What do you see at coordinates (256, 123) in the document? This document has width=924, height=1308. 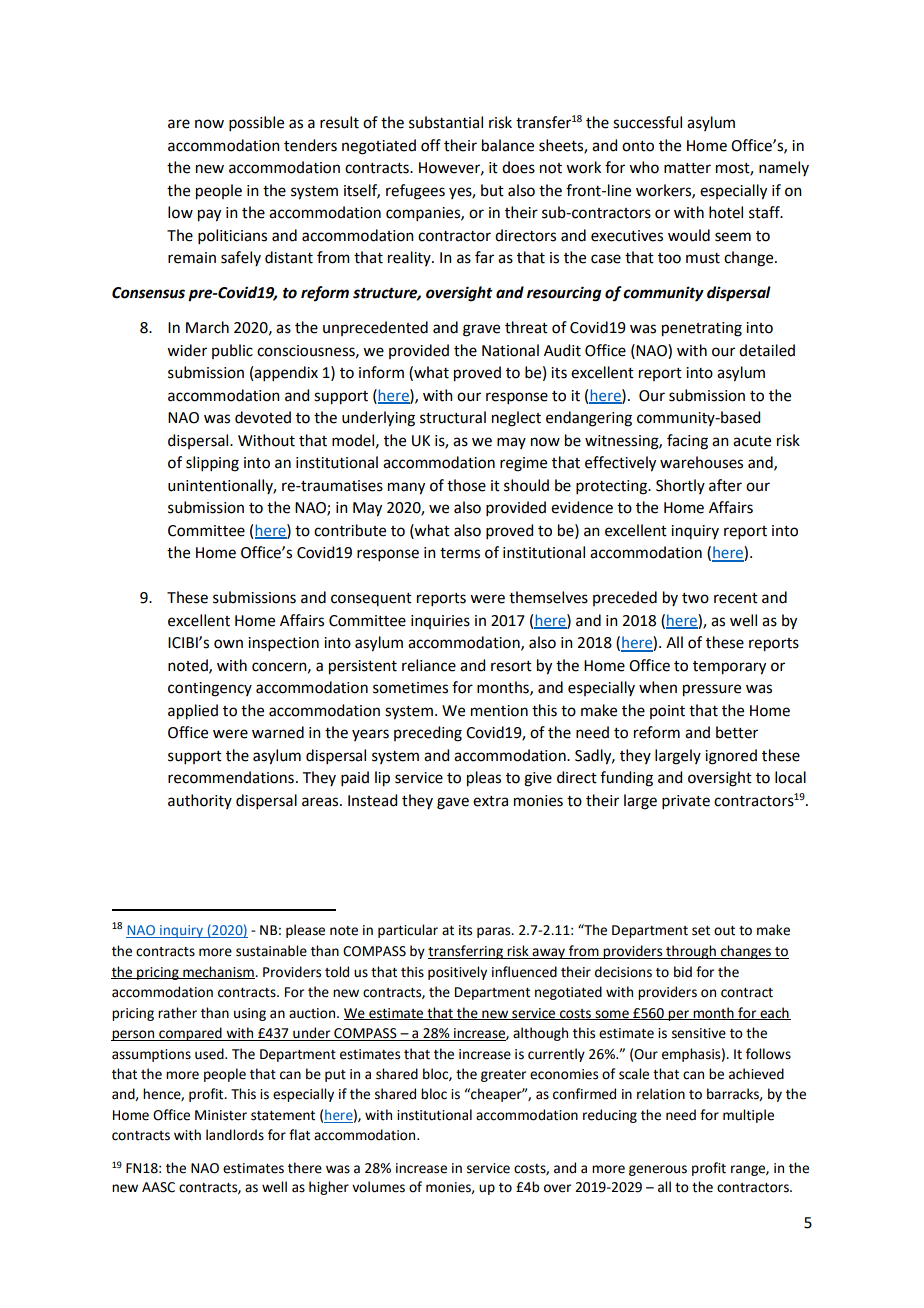 I see `possible` at bounding box center [256, 123].
